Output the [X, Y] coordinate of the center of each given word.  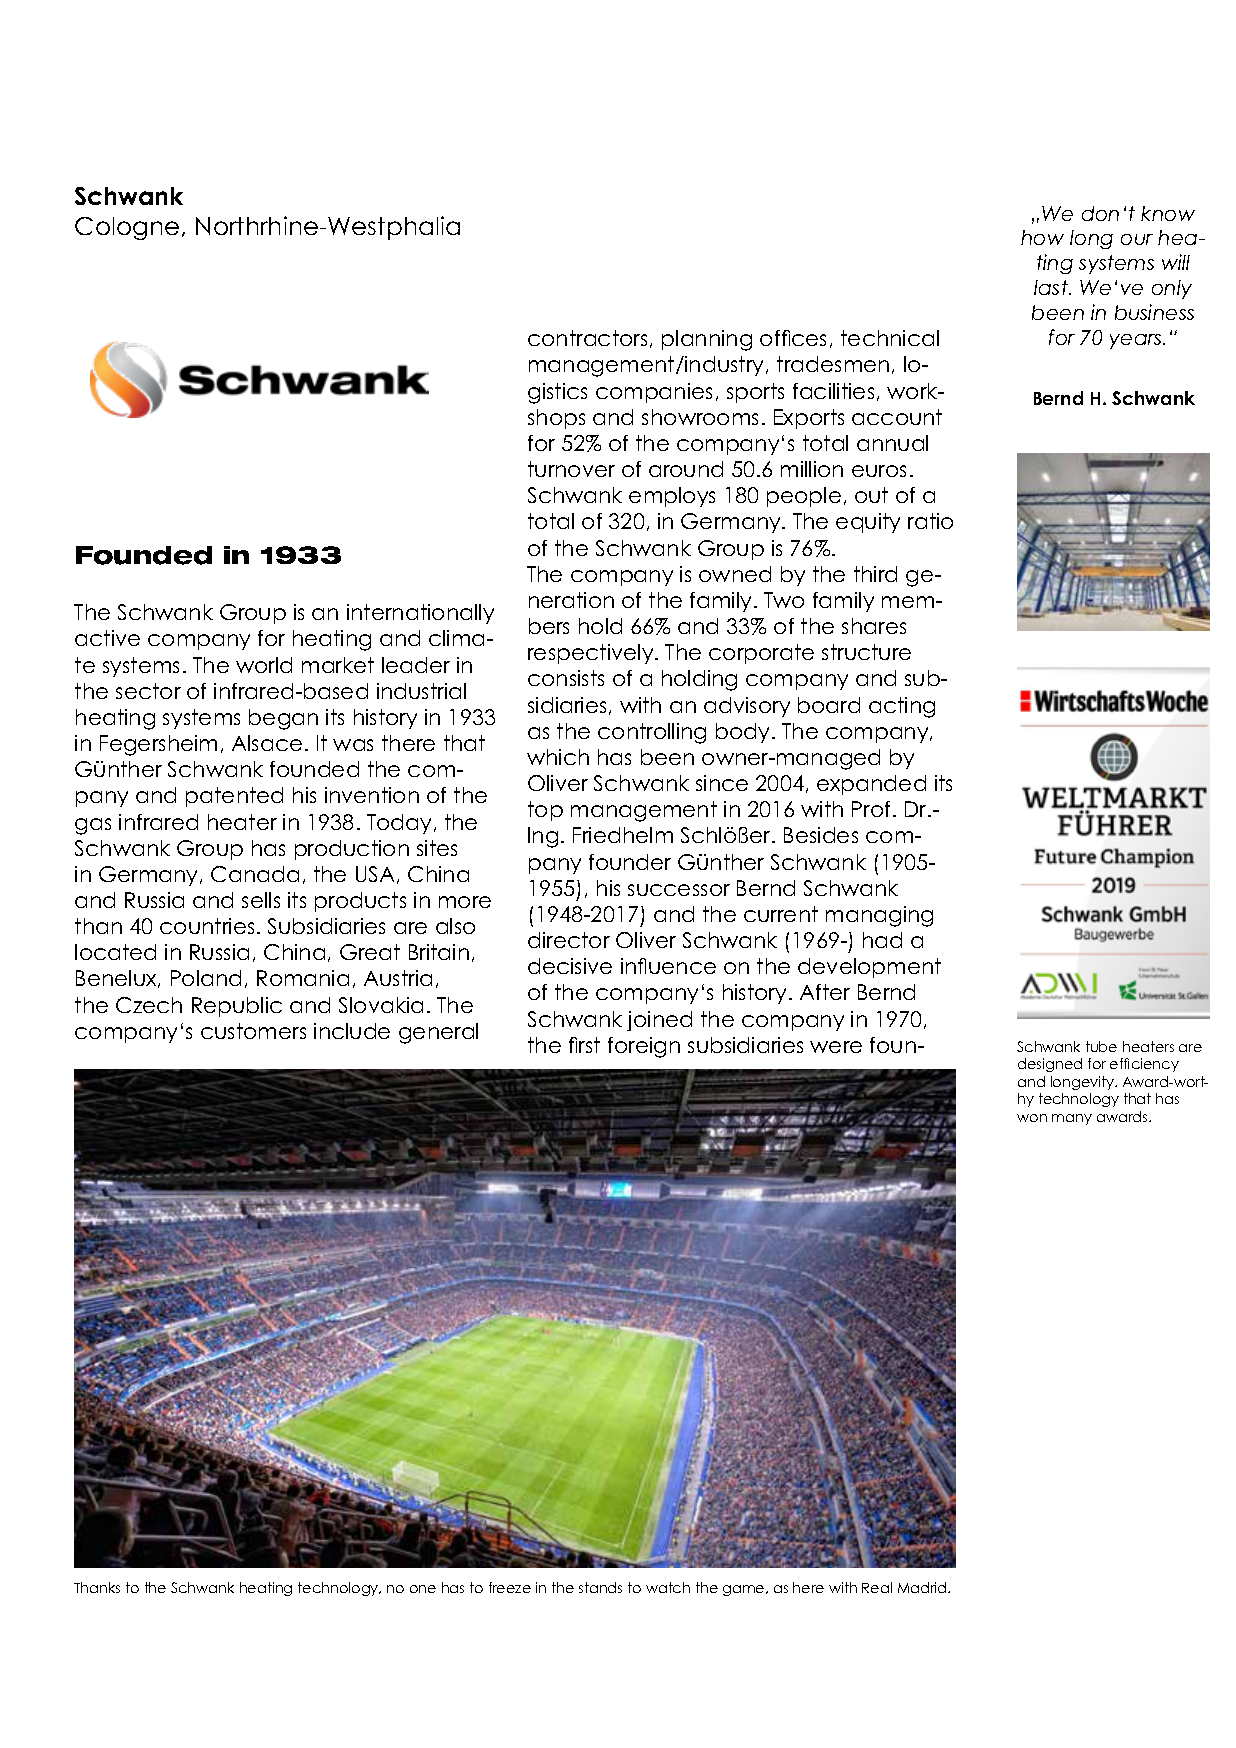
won [1032, 1118]
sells [261, 900]
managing [879, 916]
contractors [587, 338]
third [875, 574]
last [1052, 287]
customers [253, 1031]
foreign [644, 1047]
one [423, 1589]
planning [707, 340]
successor [679, 890]
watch [668, 1587]
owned [735, 574]
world [264, 665]
